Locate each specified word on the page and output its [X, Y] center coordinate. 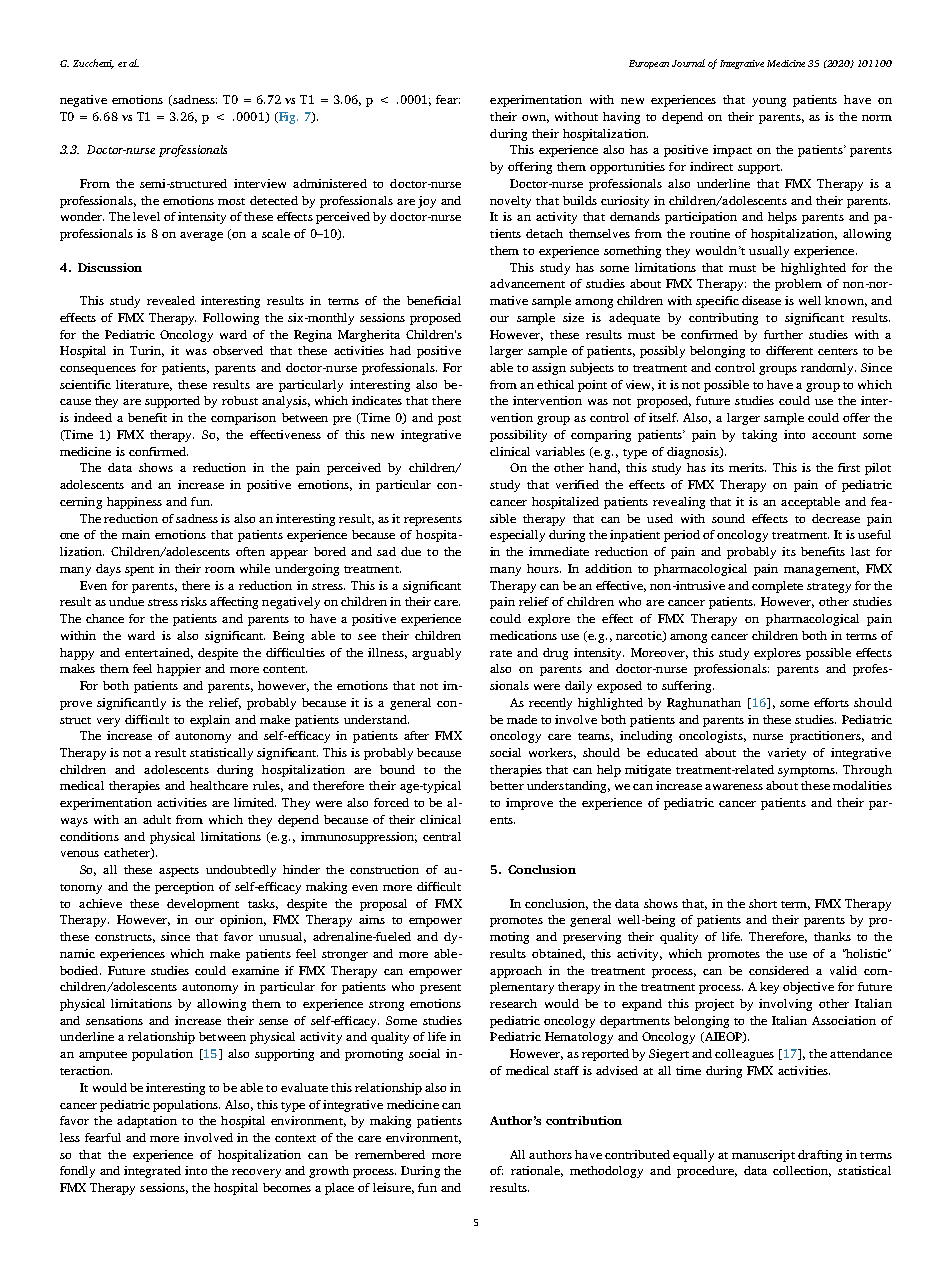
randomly [828, 369]
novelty [510, 202]
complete [777, 587]
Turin [147, 351]
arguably [436, 654]
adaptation [147, 1122]
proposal [383, 905]
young [769, 102]
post [449, 420]
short [763, 903]
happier [179, 670]
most [231, 201]
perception [184, 888]
